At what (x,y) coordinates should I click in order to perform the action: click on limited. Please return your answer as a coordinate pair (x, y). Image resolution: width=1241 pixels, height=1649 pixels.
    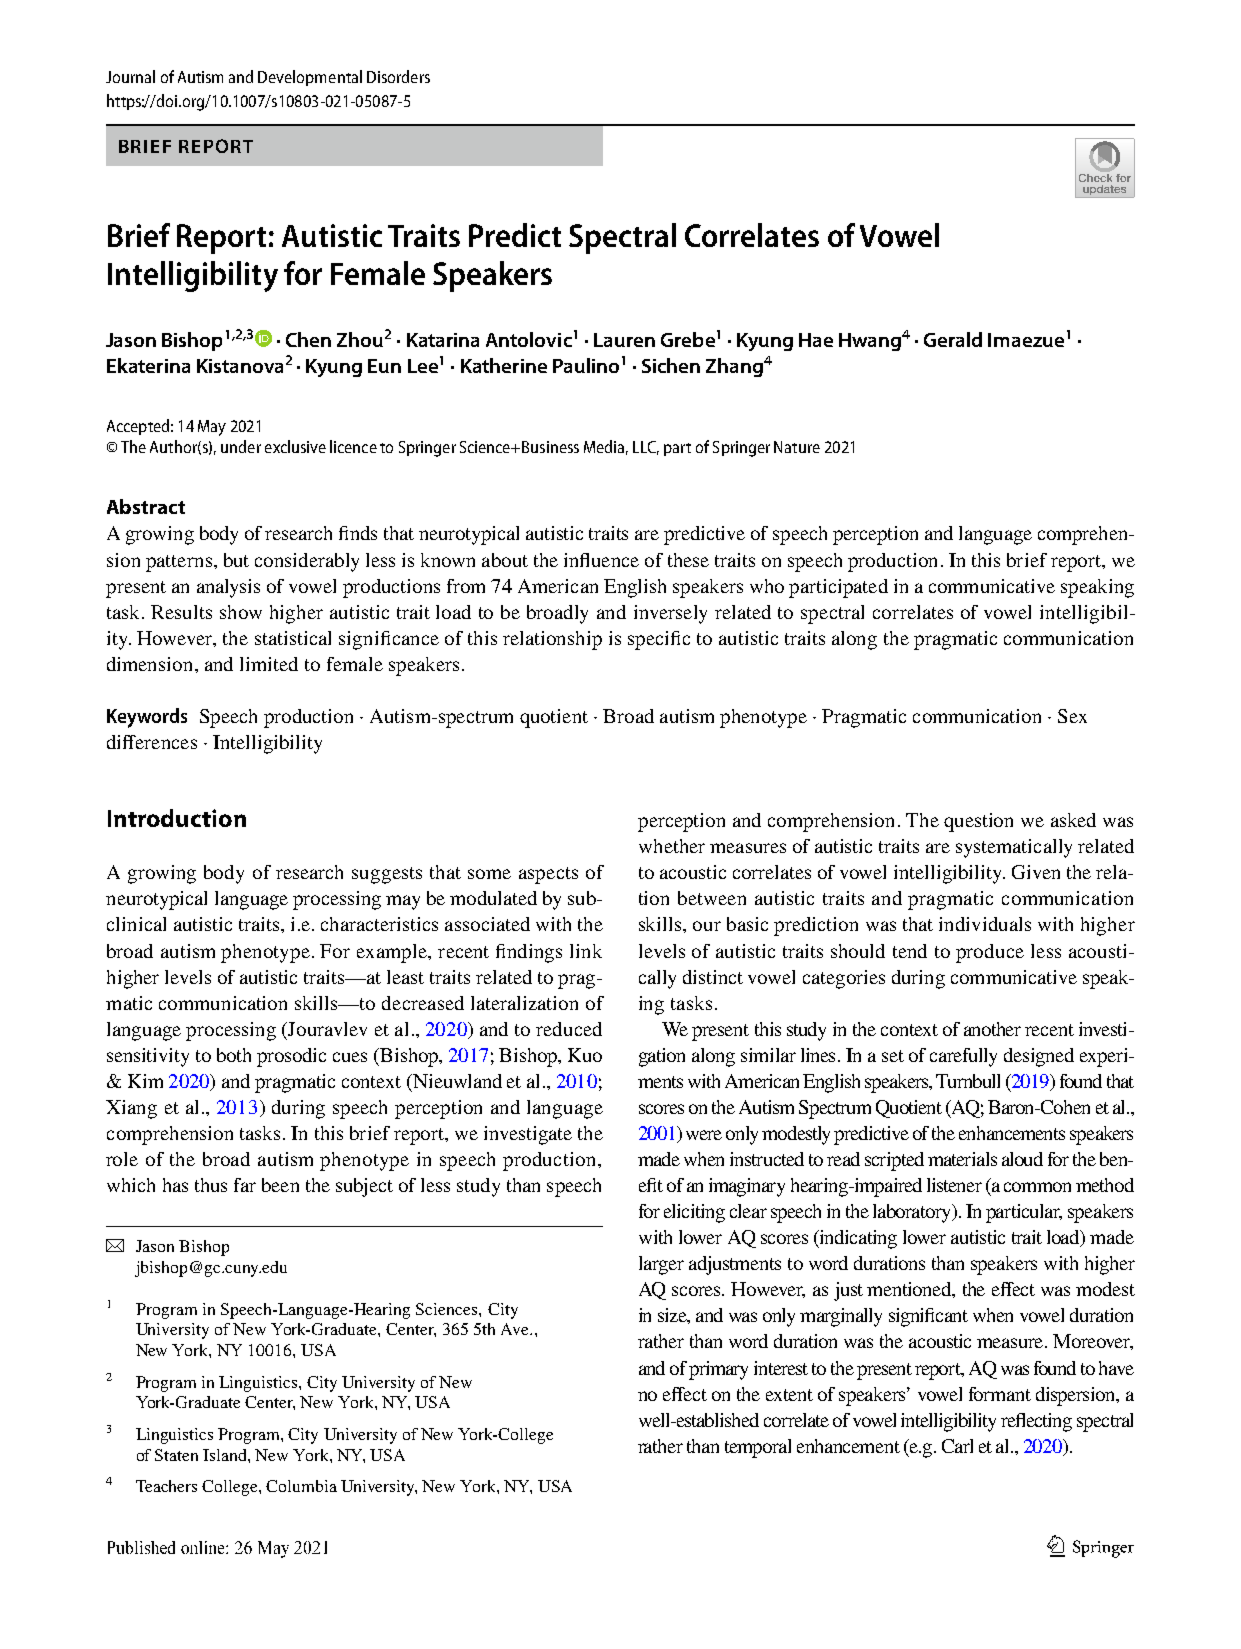
    Looking at the image, I should click on (269, 664).
